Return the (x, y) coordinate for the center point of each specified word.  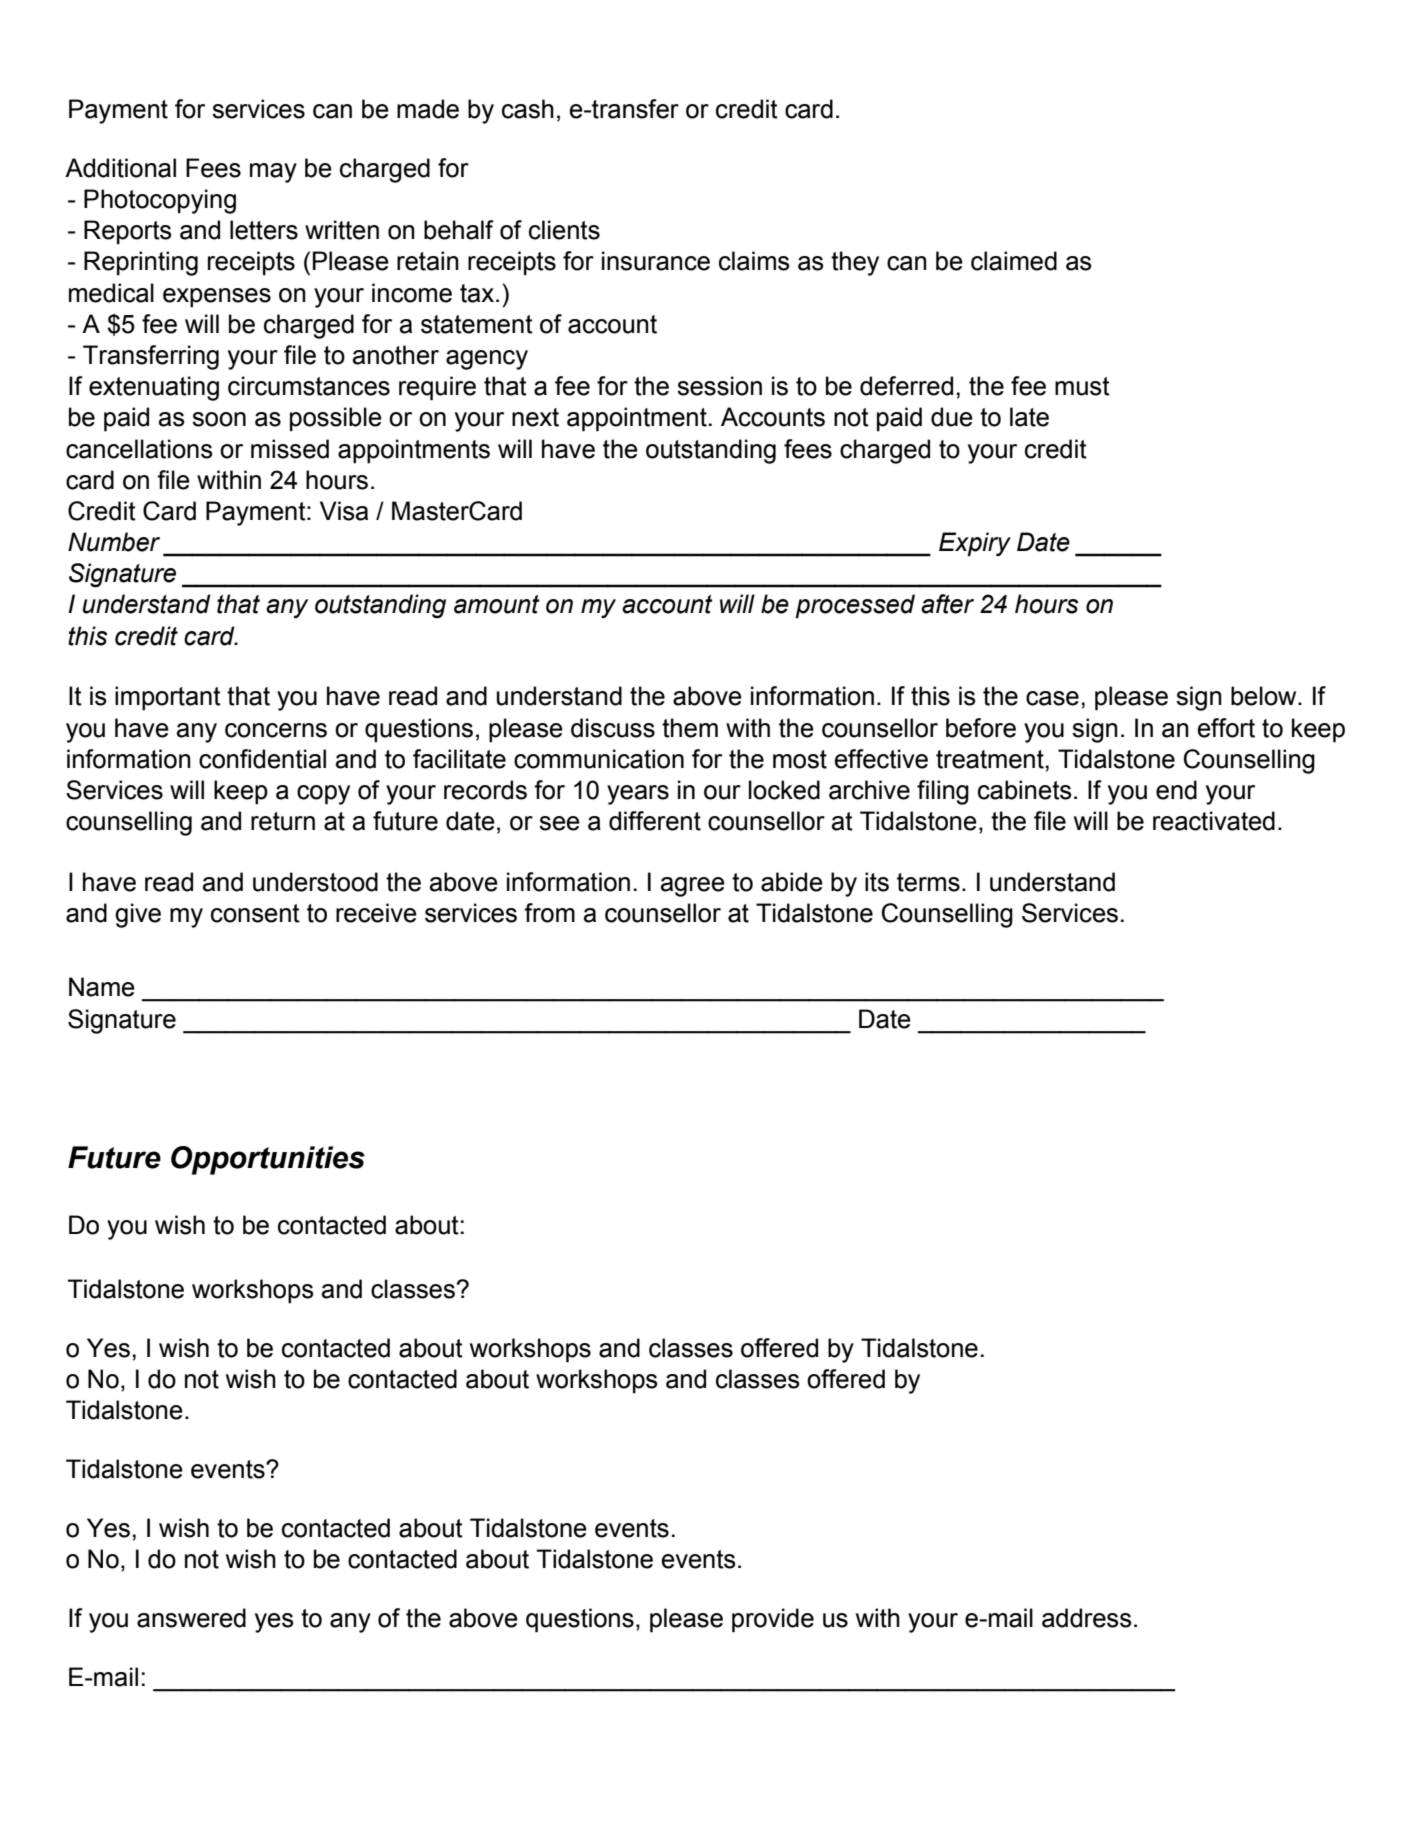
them (690, 728)
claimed (1014, 261)
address (1086, 1618)
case (1052, 698)
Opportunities (268, 1160)
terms (928, 882)
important (168, 698)
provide (773, 1620)
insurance (656, 261)
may (273, 173)
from (549, 913)
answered (191, 1618)
